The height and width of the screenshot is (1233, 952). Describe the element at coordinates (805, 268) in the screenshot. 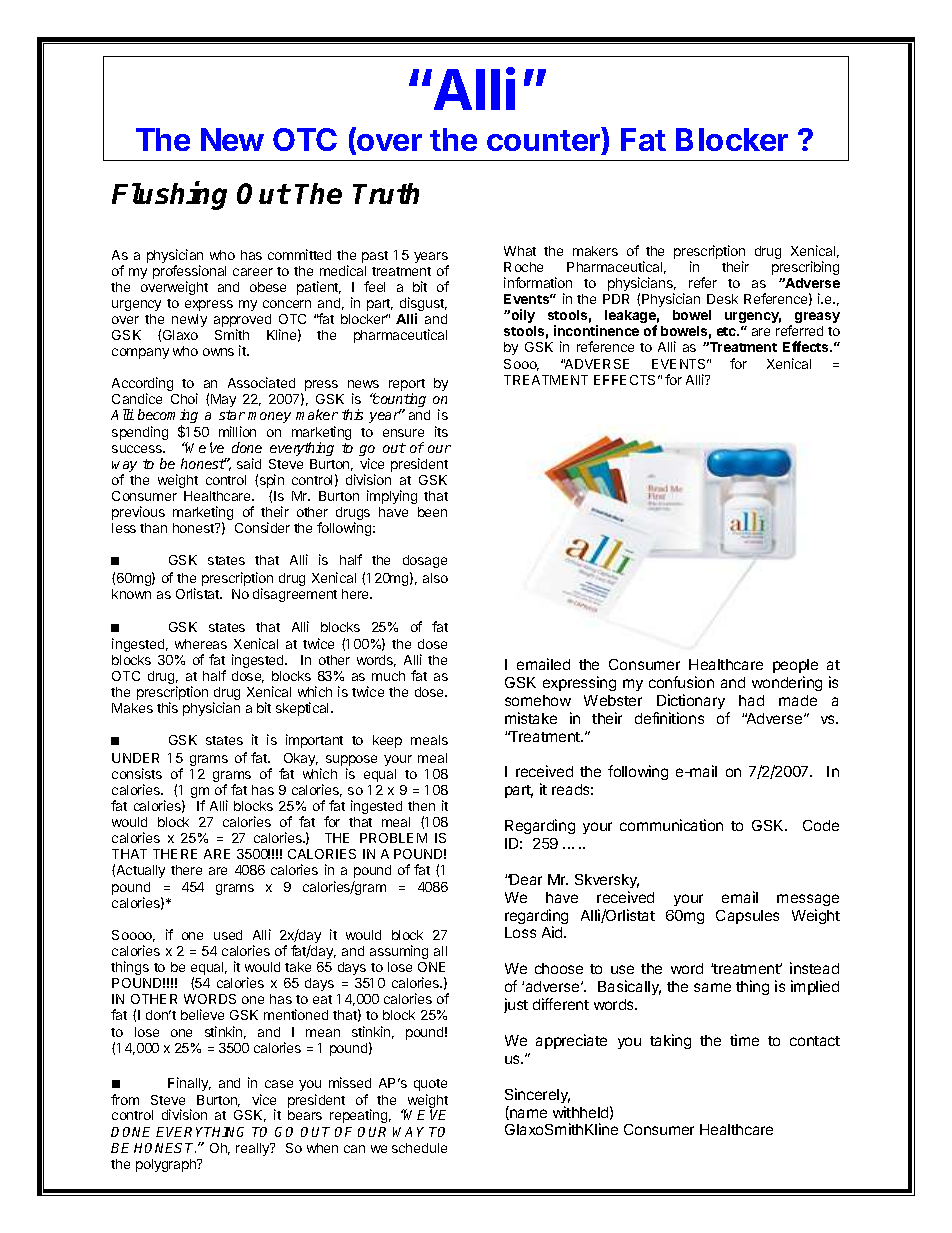

I see `prescribing` at that location.
